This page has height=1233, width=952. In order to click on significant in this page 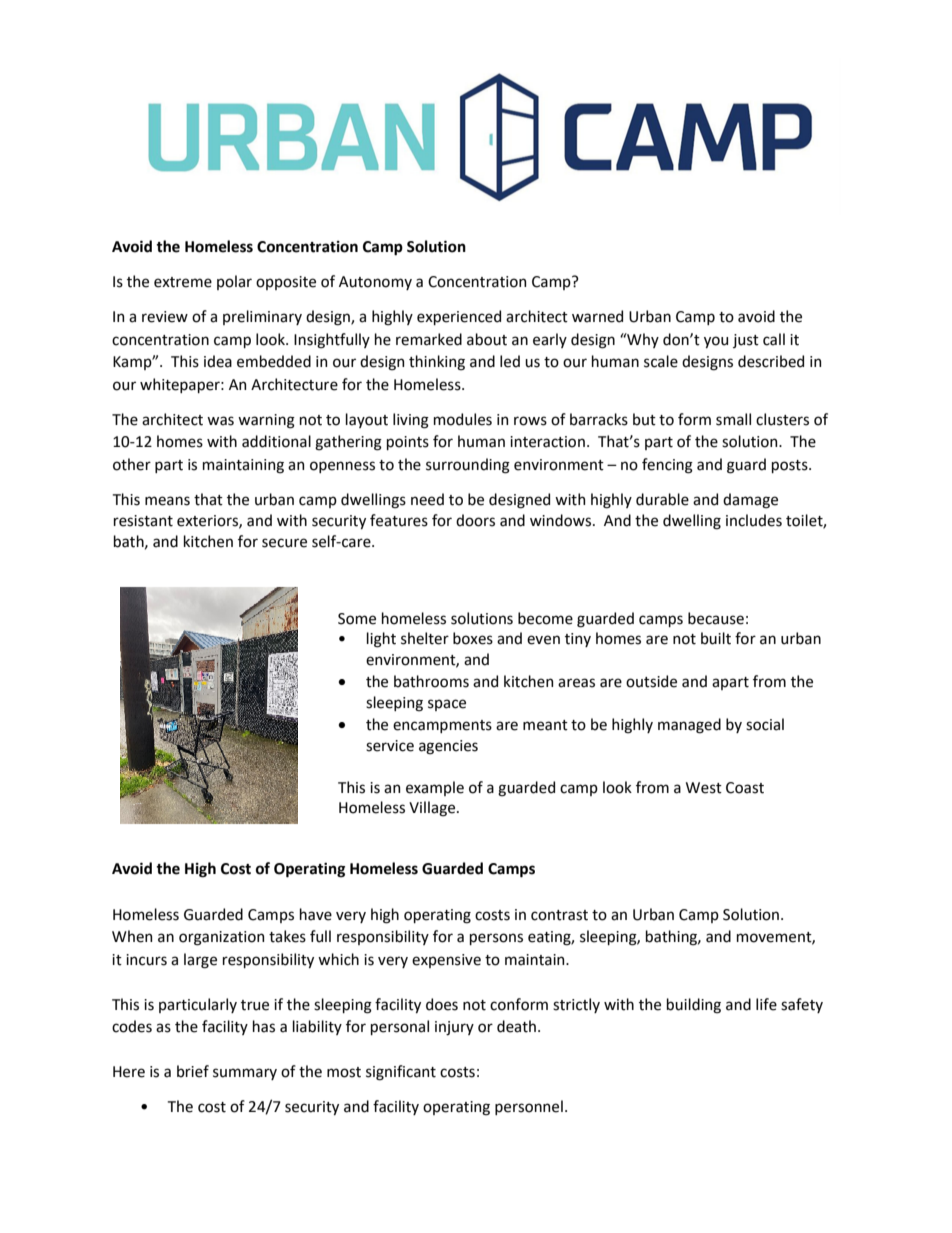, I will do `click(401, 1073)`.
